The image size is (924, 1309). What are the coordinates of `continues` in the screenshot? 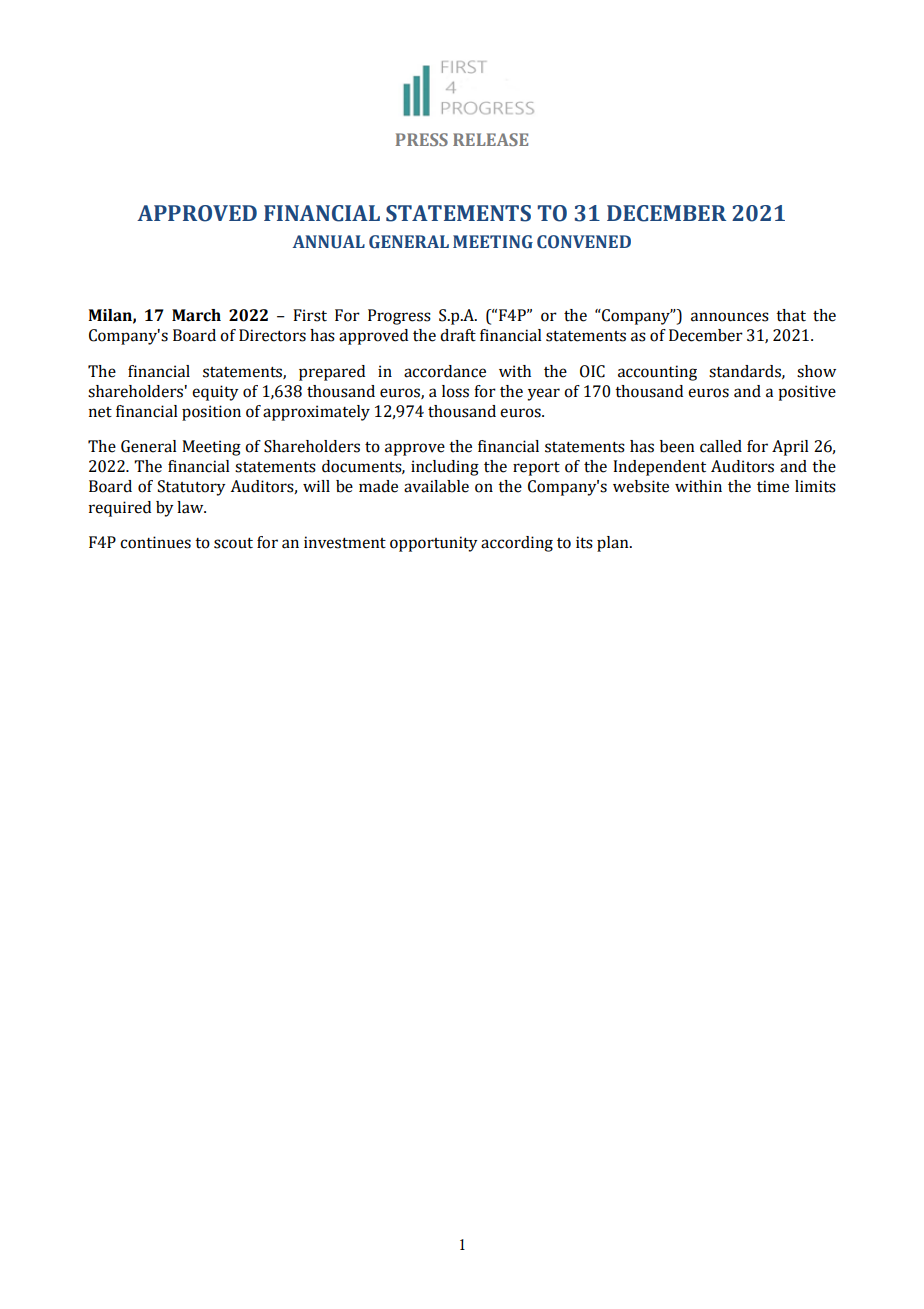 It's located at (155, 542).
